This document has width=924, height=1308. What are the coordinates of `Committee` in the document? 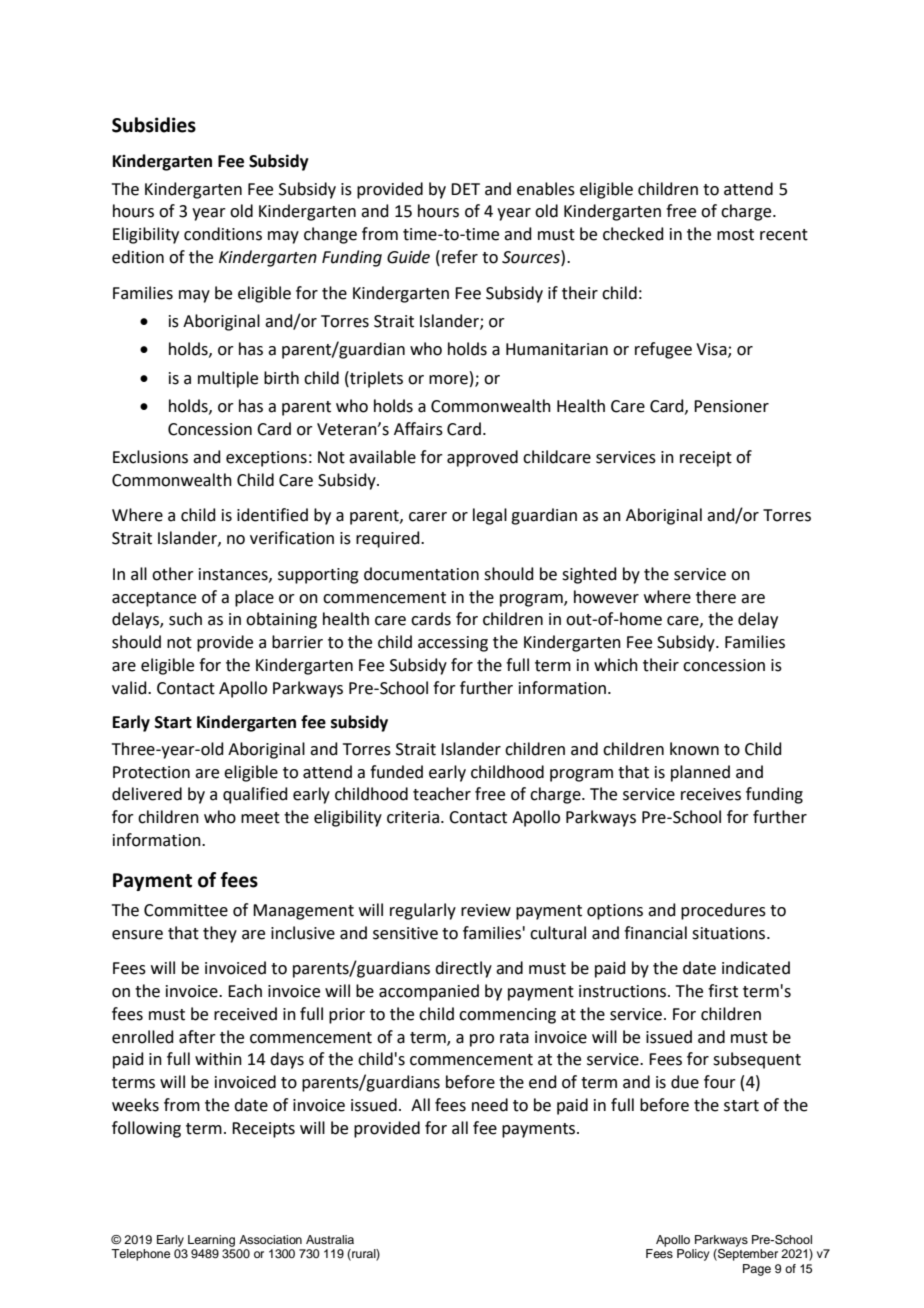 It's located at (186, 910).
